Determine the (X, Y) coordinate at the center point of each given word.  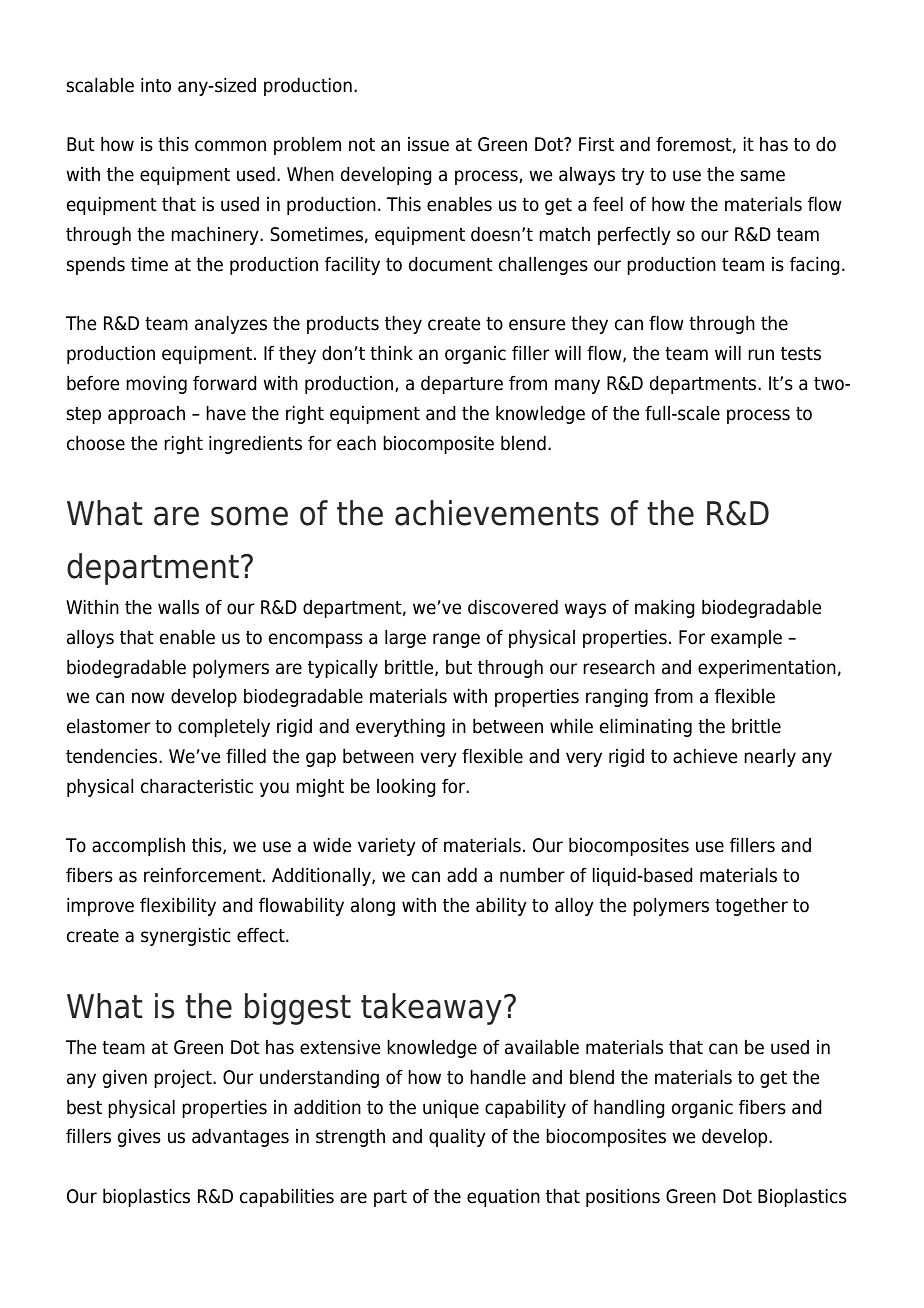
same (762, 176)
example (746, 639)
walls (178, 607)
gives (139, 1138)
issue (428, 144)
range (456, 640)
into (156, 85)
